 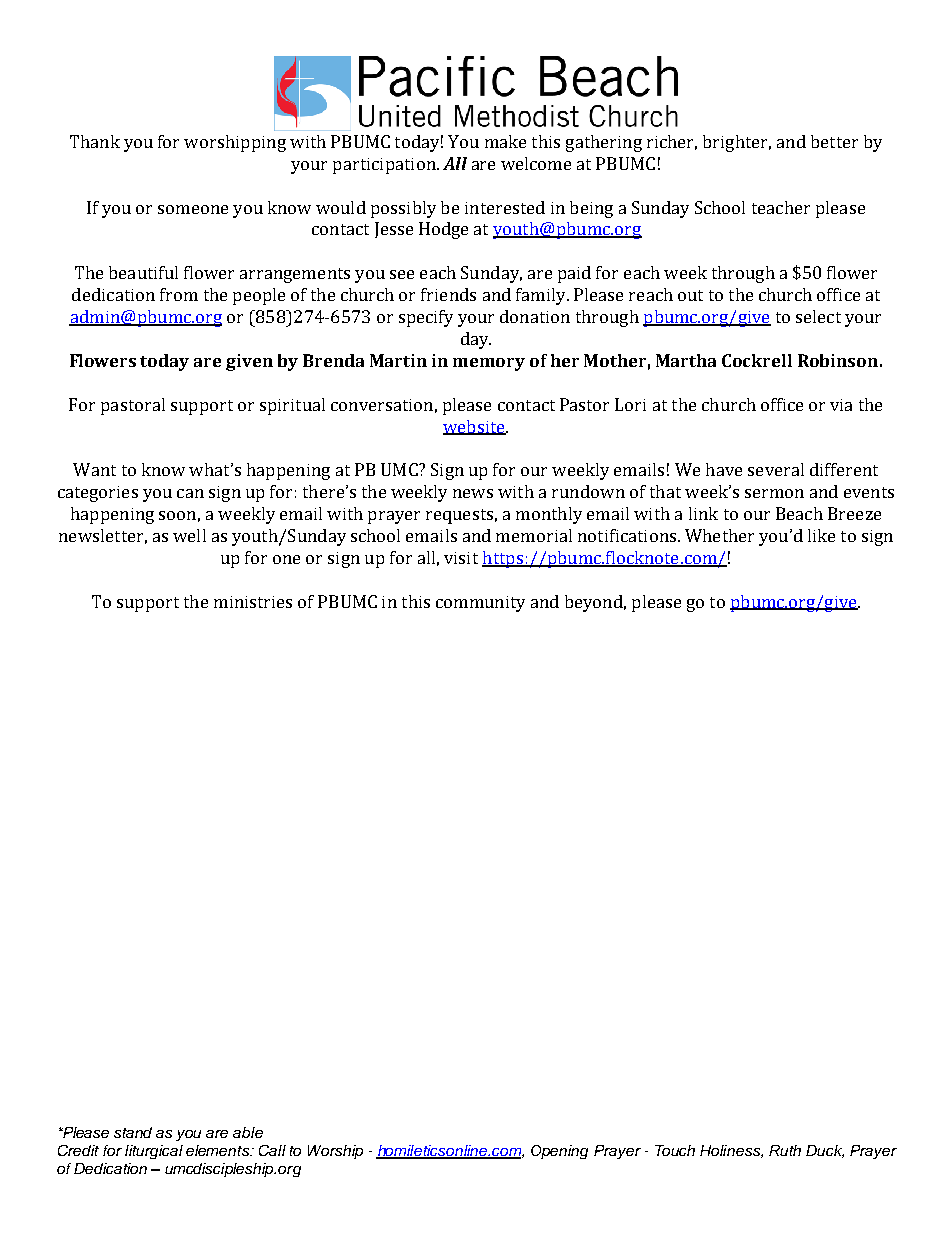 What do you see at coordinates (459, 516) in the screenshot?
I see `requests` at bounding box center [459, 516].
